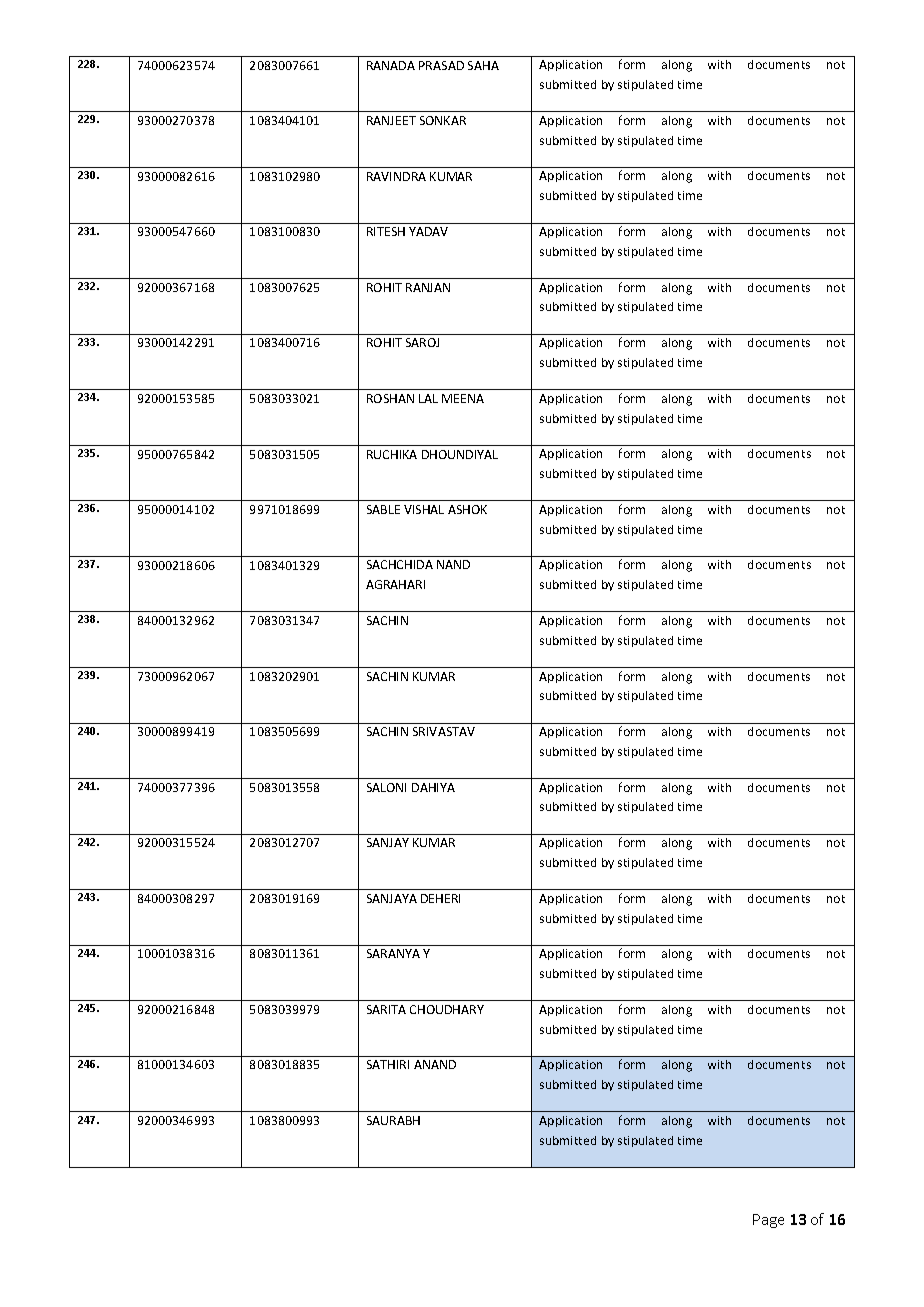 This document has width=924, height=1307. What do you see at coordinates (463, 398) in the document?
I see `MEENA` at bounding box center [463, 398].
